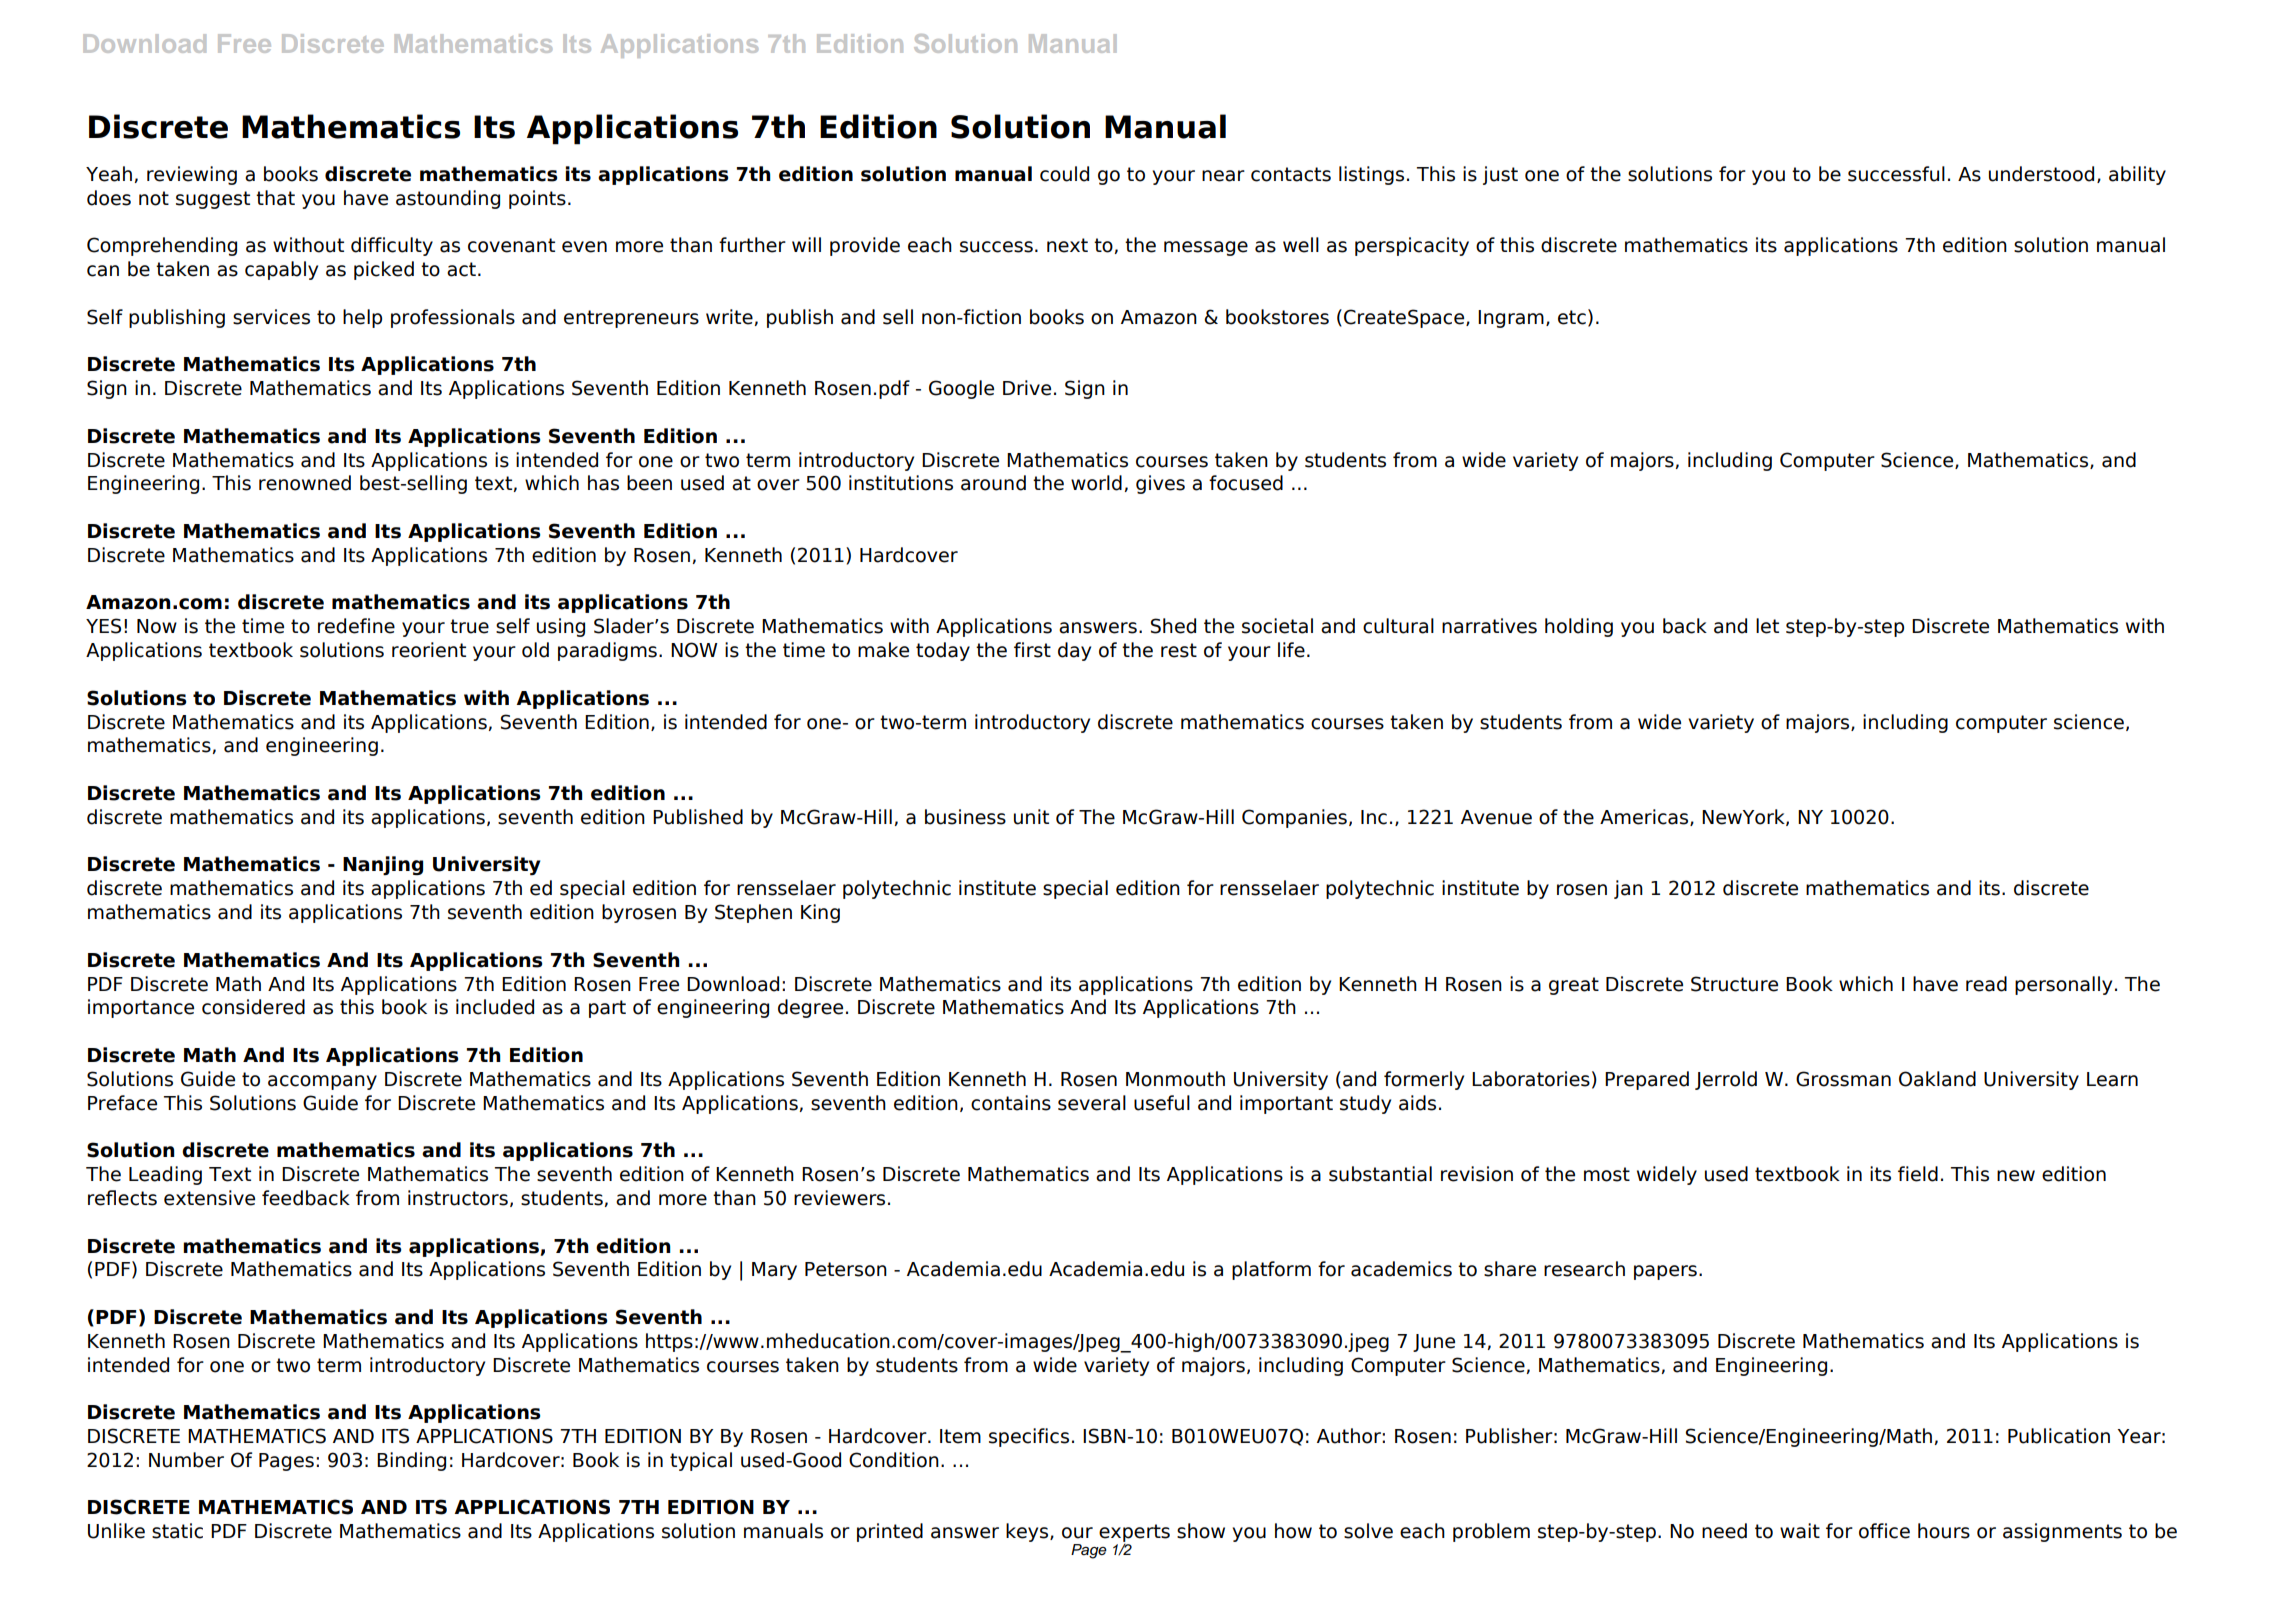 The width and height of the page is (2269, 1604). Describe the element at coordinates (1134, 1534) in the page. I see `experts` at that location.
